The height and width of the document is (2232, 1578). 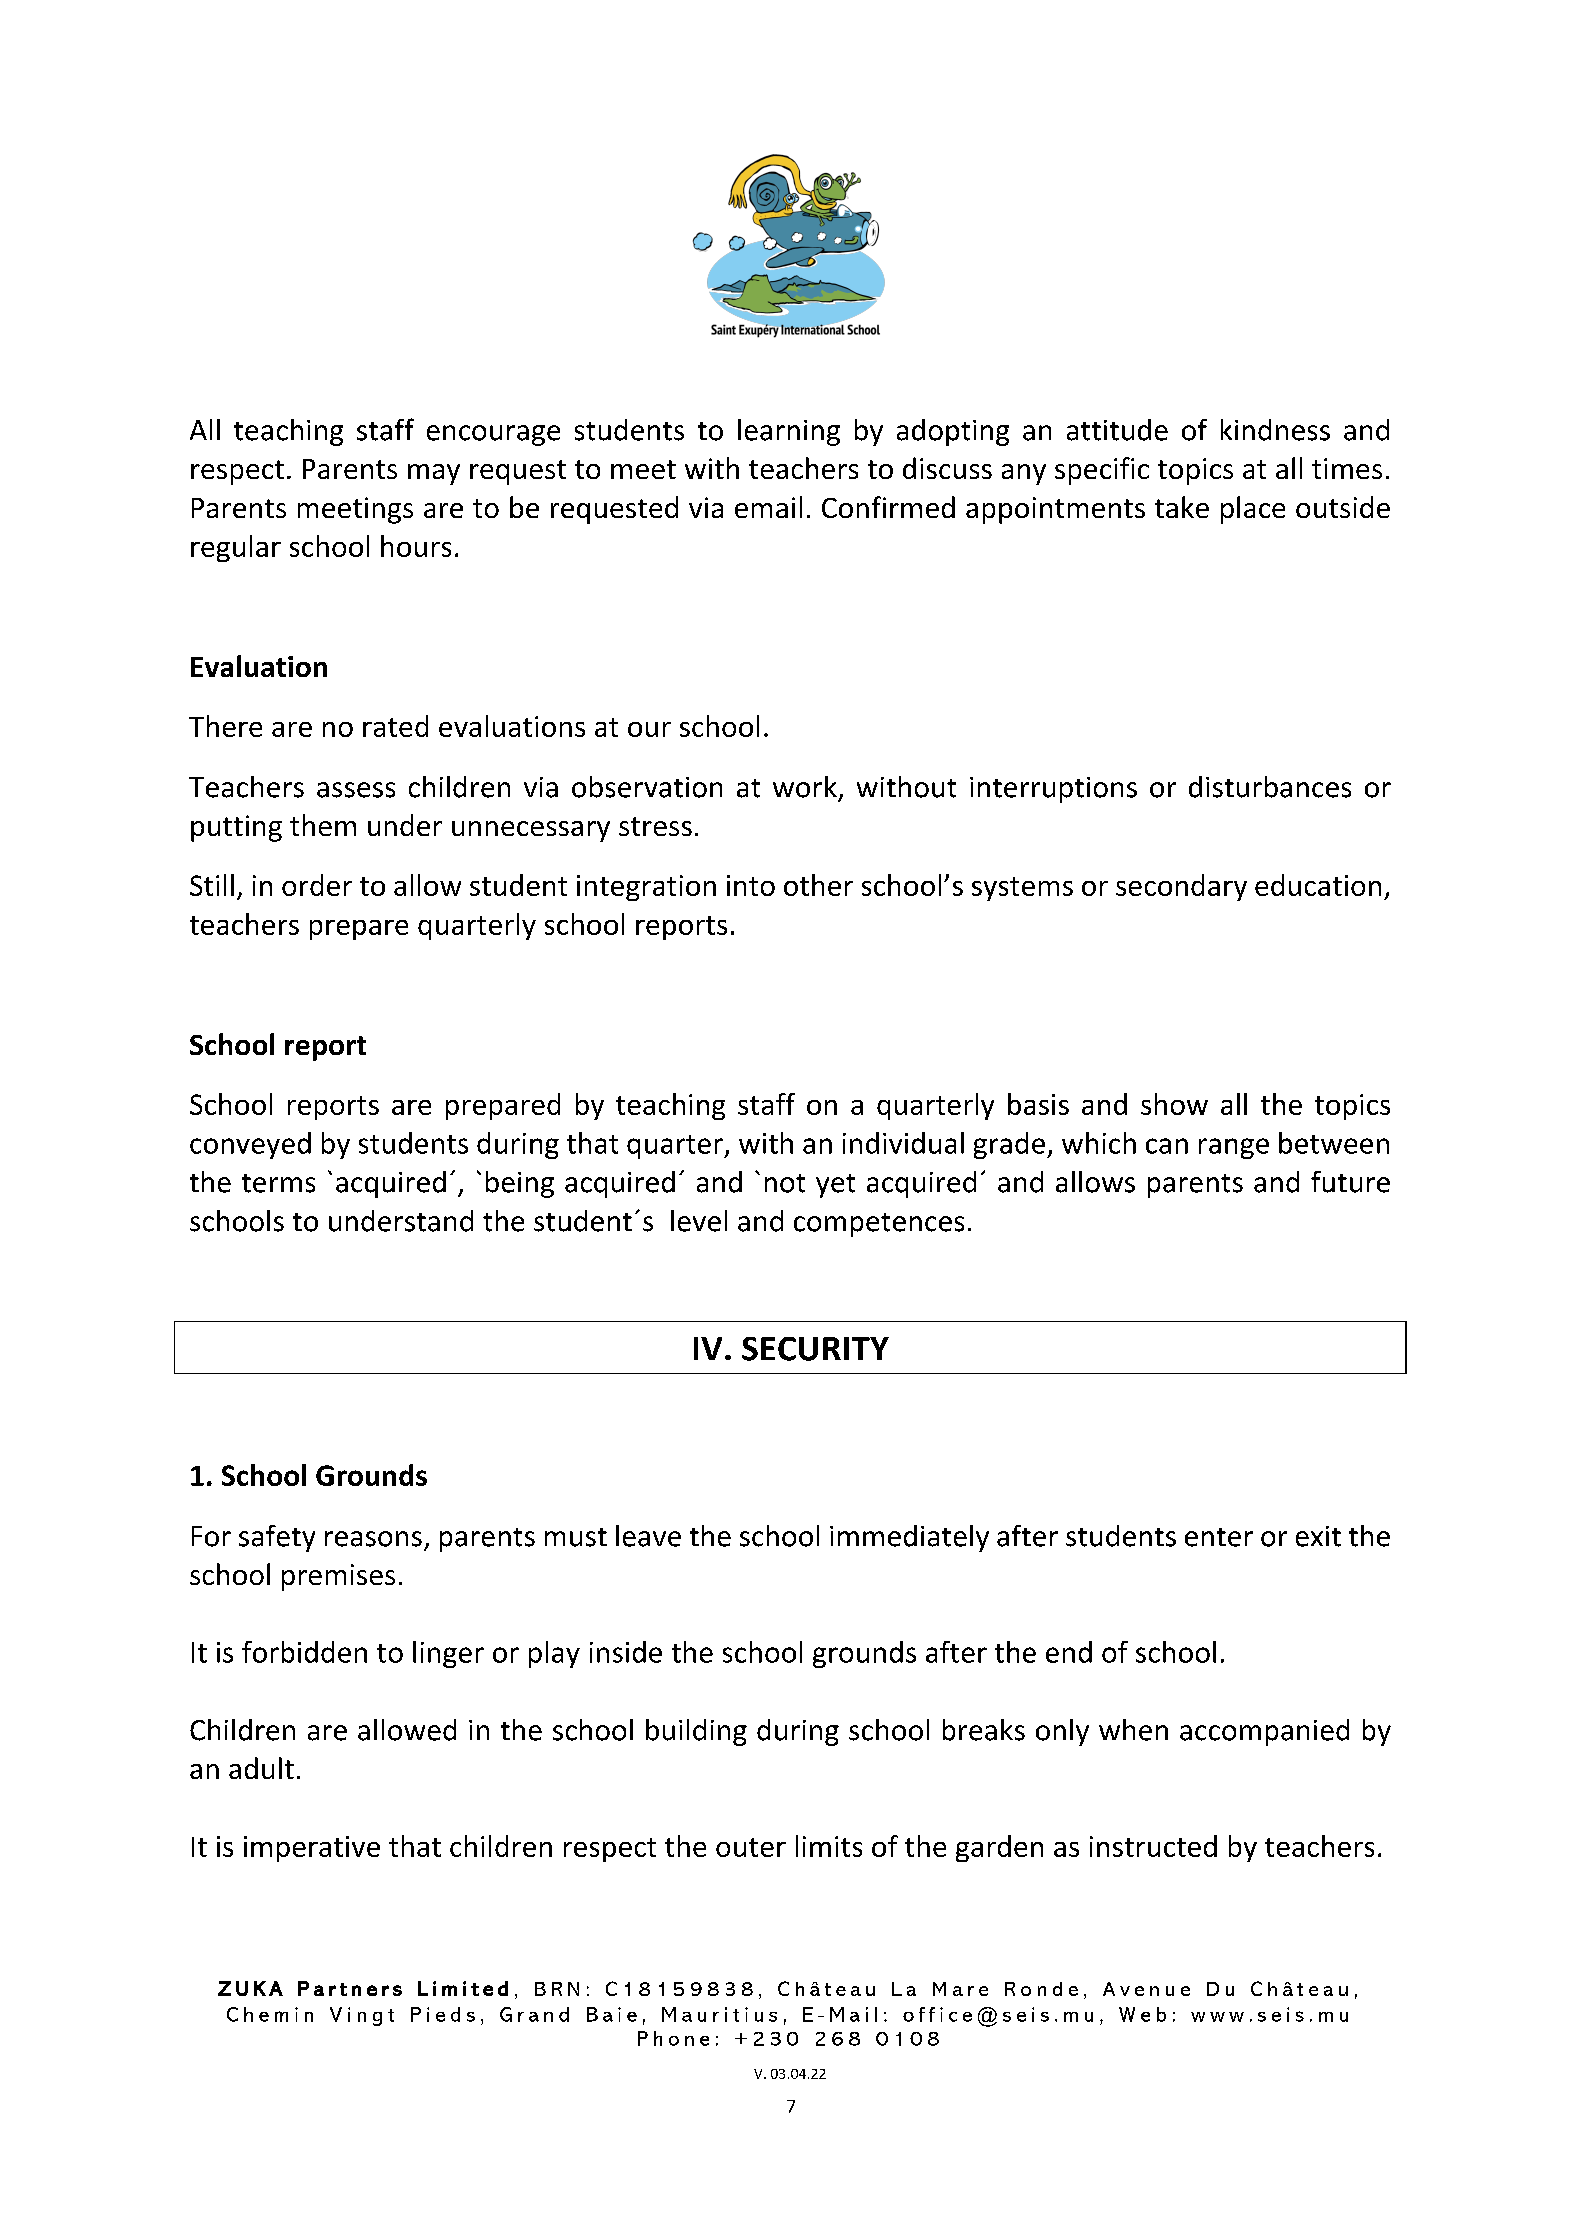 I want to click on into, so click(x=751, y=885).
